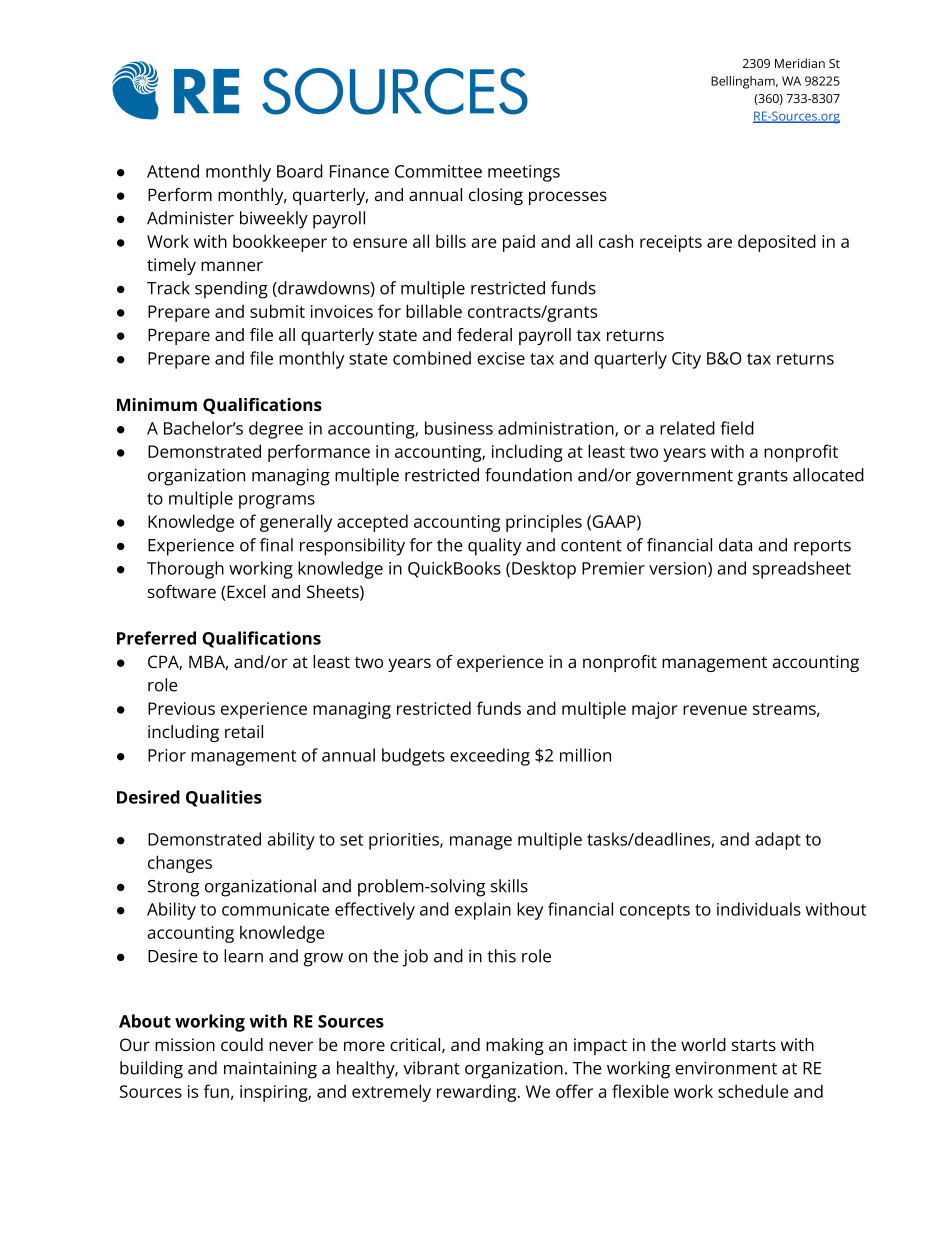 The width and height of the page is (952, 1233). I want to click on degree, so click(276, 430).
